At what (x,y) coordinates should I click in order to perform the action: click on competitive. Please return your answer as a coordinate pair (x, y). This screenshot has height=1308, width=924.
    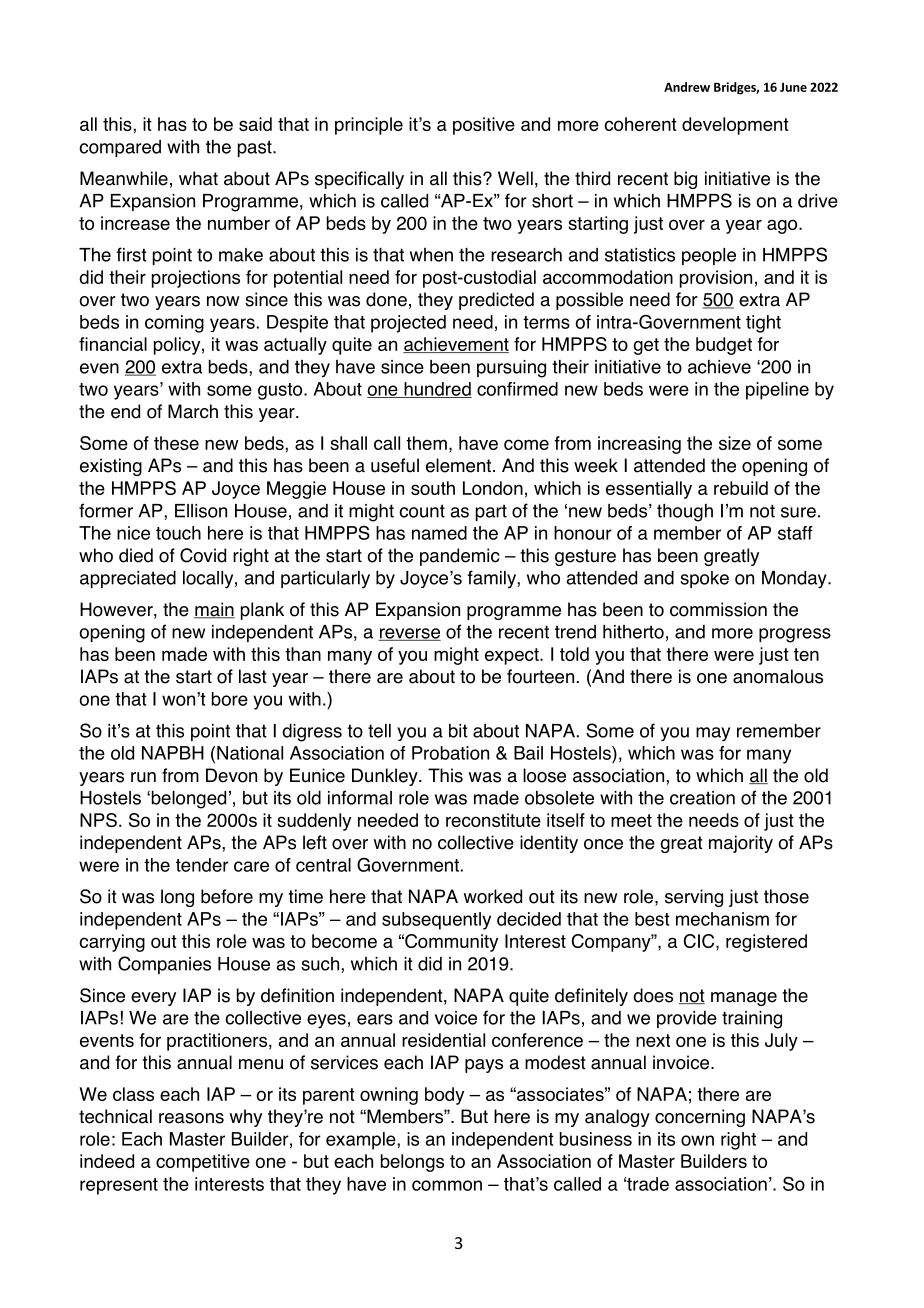
    Looking at the image, I should click on (203, 1163).
